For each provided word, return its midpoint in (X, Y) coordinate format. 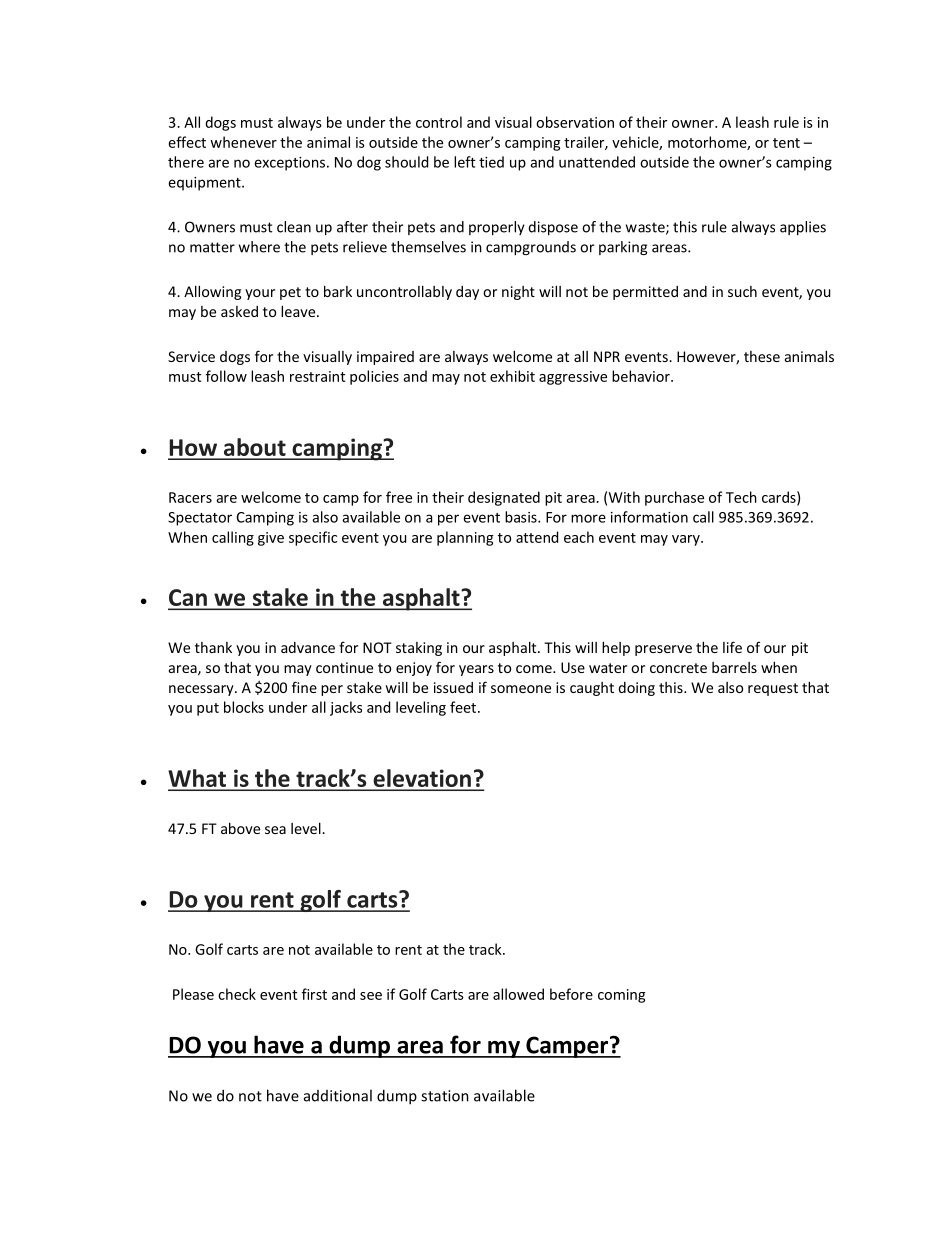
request (773, 689)
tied (491, 162)
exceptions (289, 164)
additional (338, 1095)
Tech (741, 497)
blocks (244, 707)
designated (504, 498)
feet (464, 707)
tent (786, 143)
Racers (190, 497)
